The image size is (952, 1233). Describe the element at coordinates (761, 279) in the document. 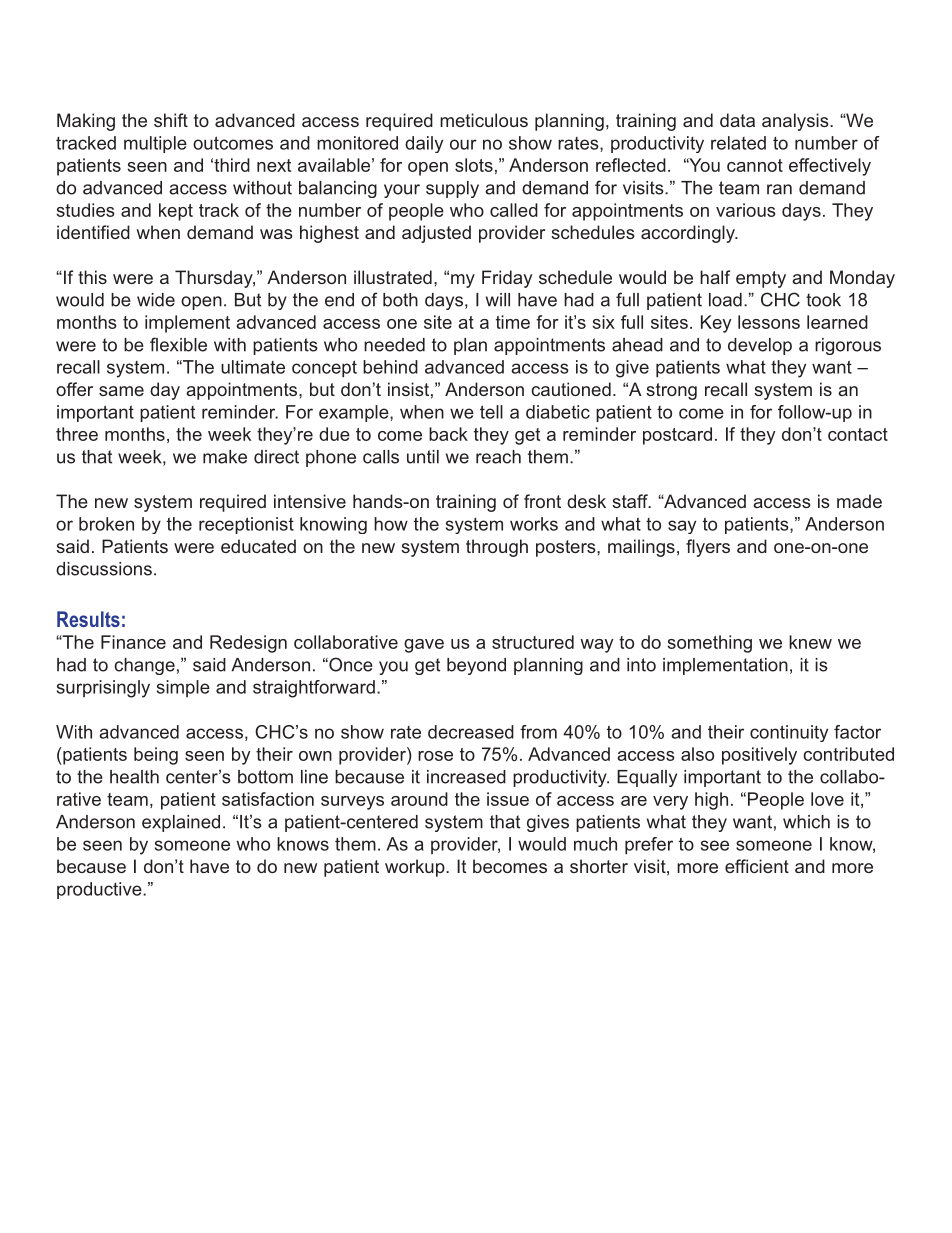

I see `empty` at that location.
